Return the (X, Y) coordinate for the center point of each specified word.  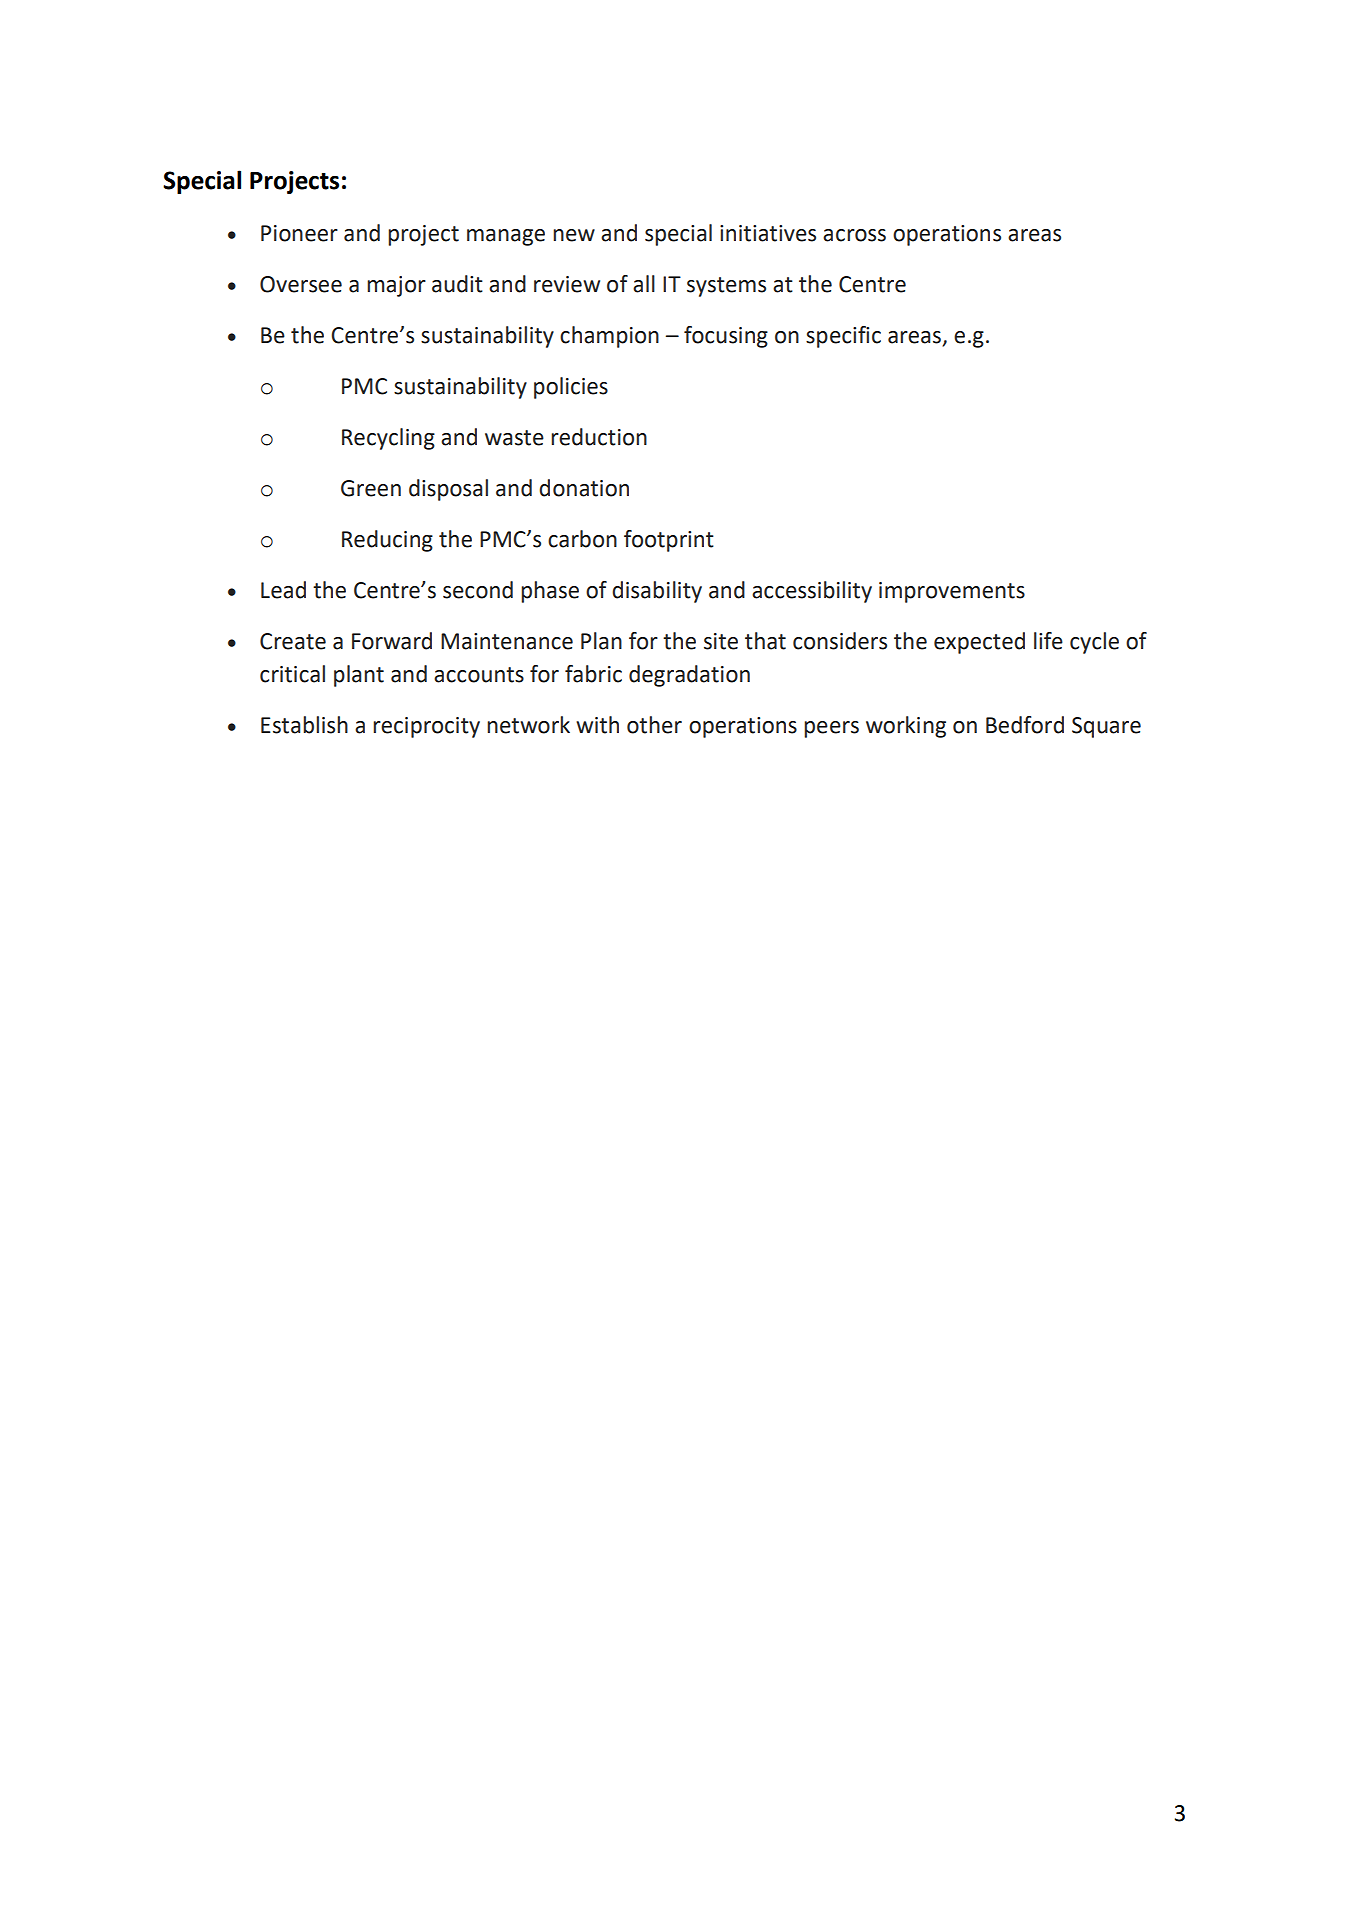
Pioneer (299, 233)
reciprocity (426, 727)
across (854, 235)
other (654, 725)
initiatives (768, 233)
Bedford (1025, 725)
